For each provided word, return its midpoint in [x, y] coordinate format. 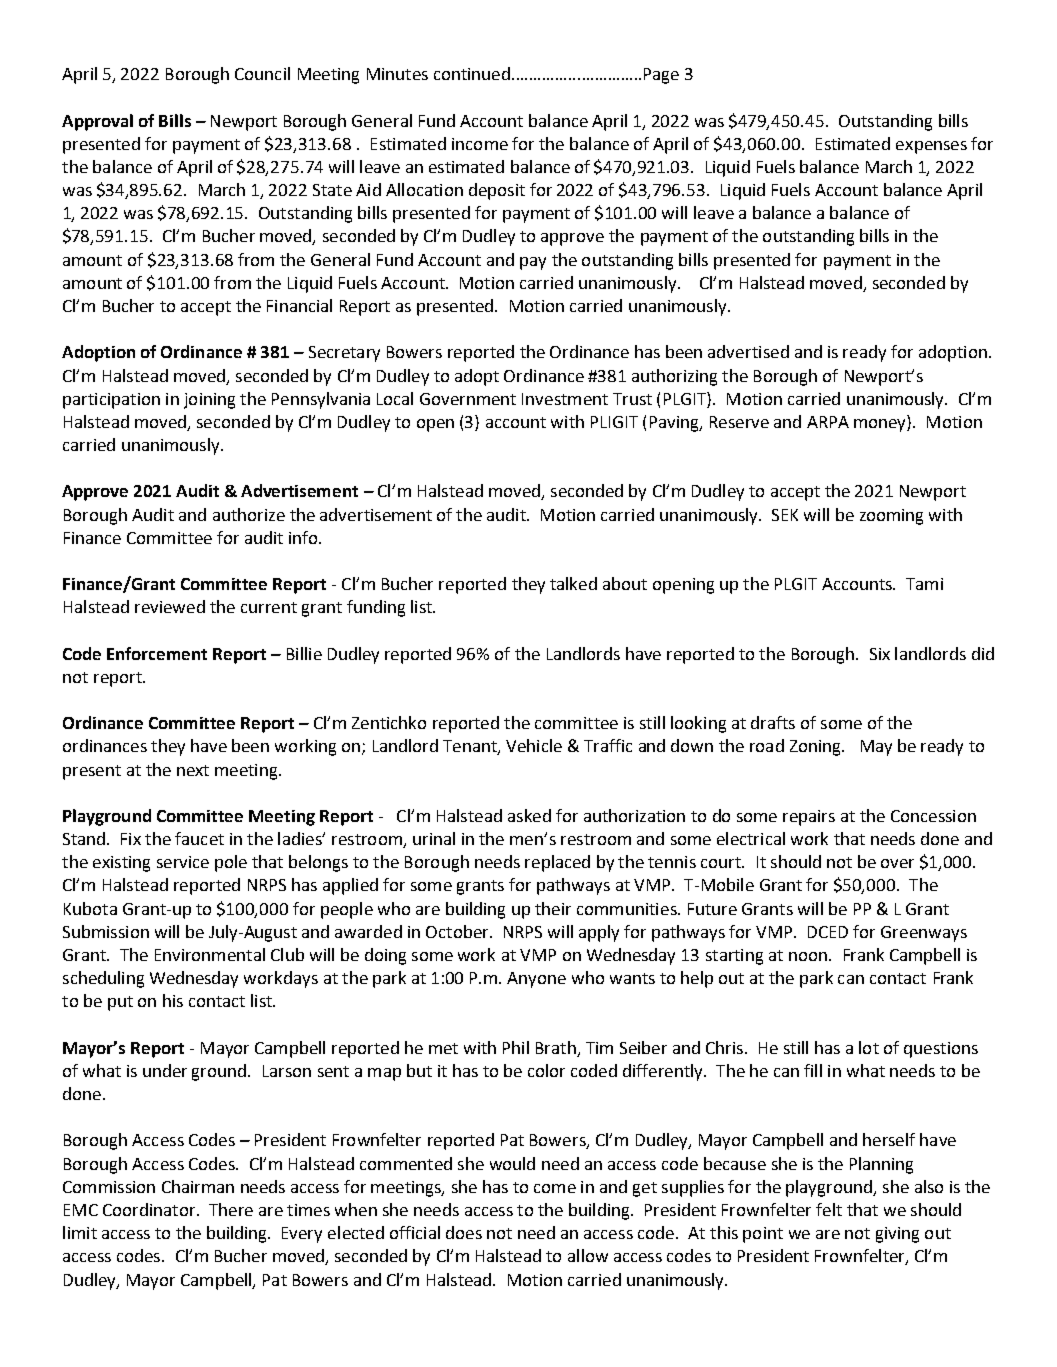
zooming [891, 517]
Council [262, 73]
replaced [557, 863]
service [183, 862]
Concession [933, 816]
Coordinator [150, 1209]
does [464, 1232]
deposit [497, 191]
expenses [931, 147]
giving [897, 1235]
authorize [249, 514]
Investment [565, 399]
